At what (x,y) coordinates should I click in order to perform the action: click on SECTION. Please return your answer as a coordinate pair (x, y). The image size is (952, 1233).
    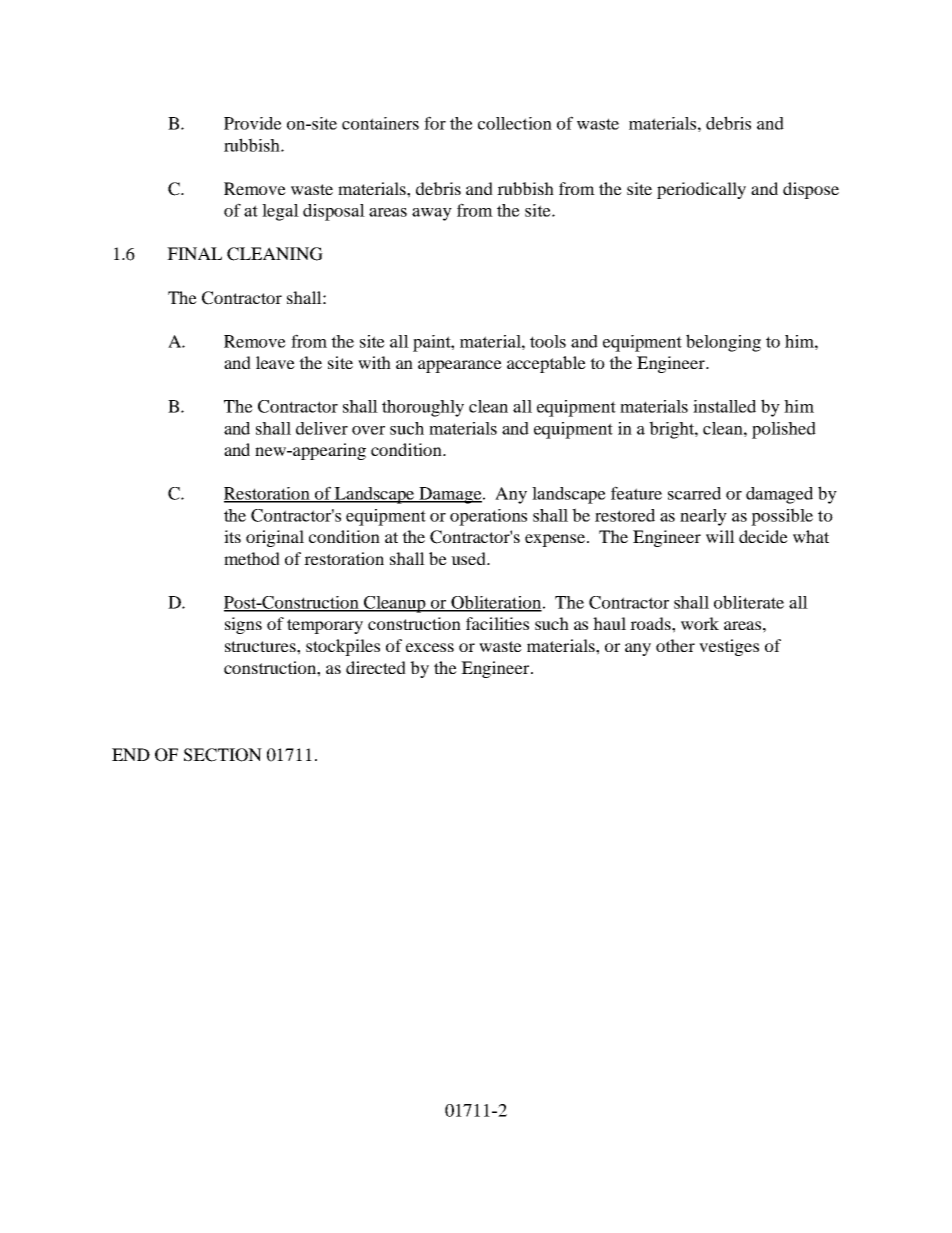
    Looking at the image, I should click on (223, 755).
